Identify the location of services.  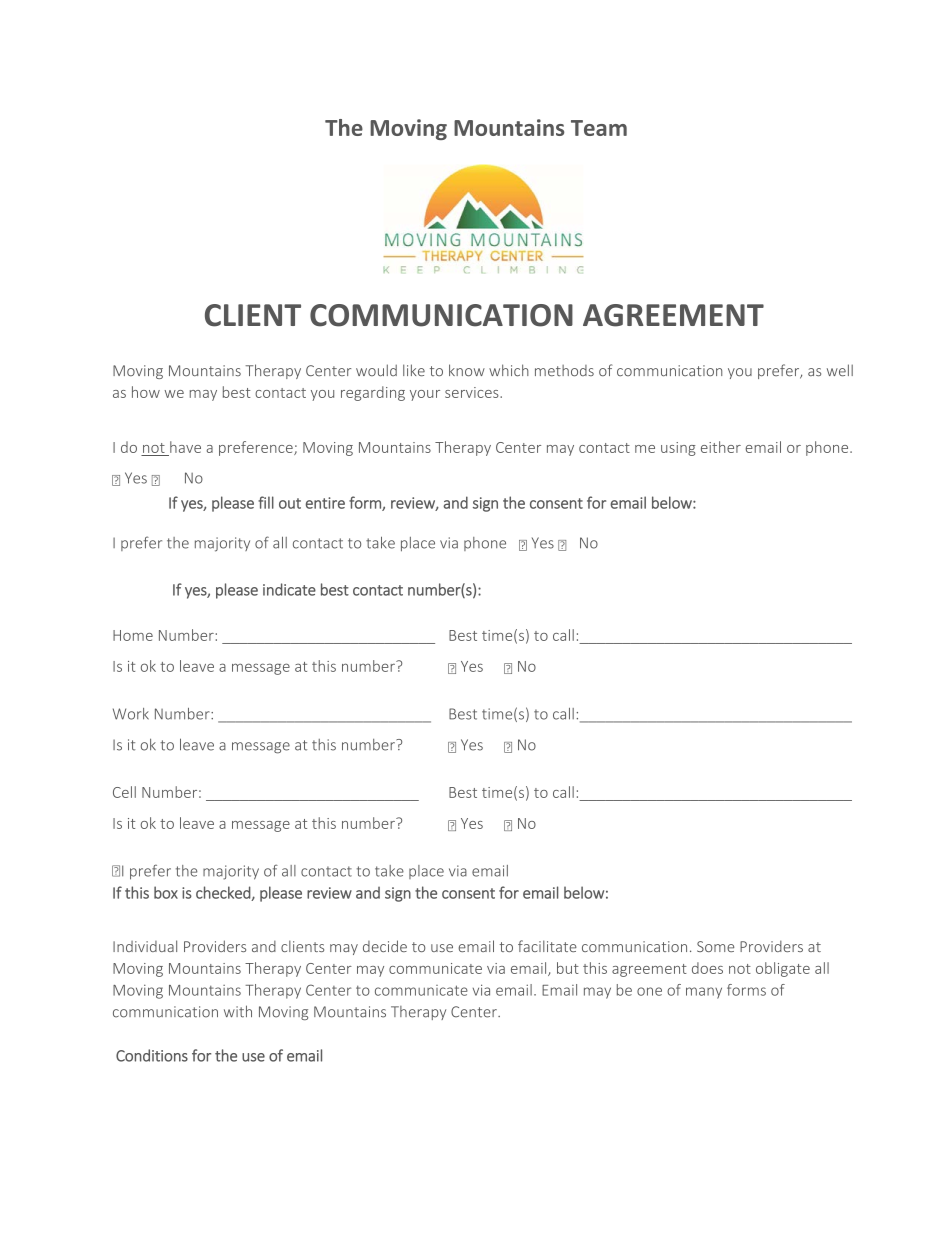
(473, 392).
